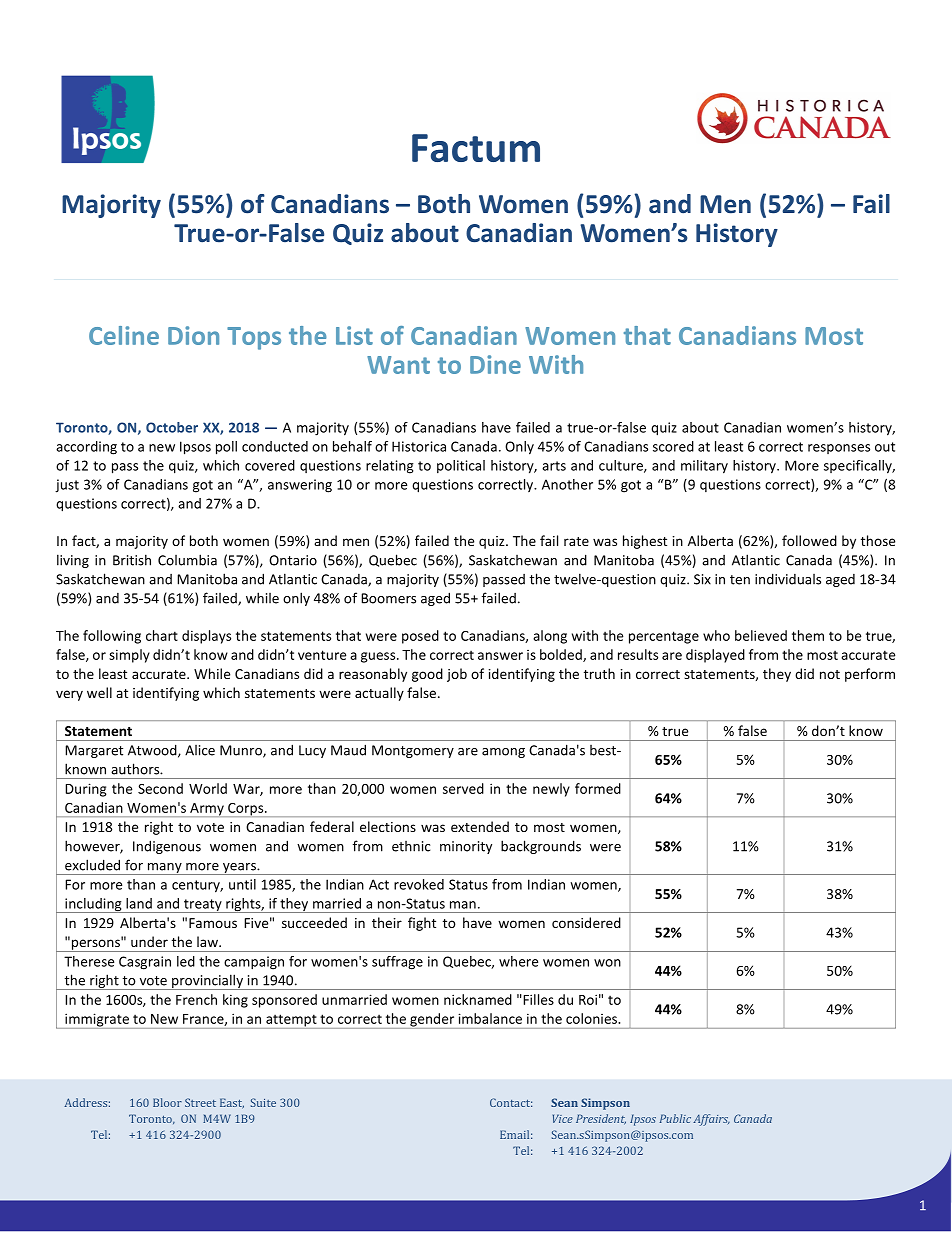 This screenshot has width=952, height=1233. Describe the element at coordinates (711, 1120) in the screenshot. I see `Affairs` at that location.
